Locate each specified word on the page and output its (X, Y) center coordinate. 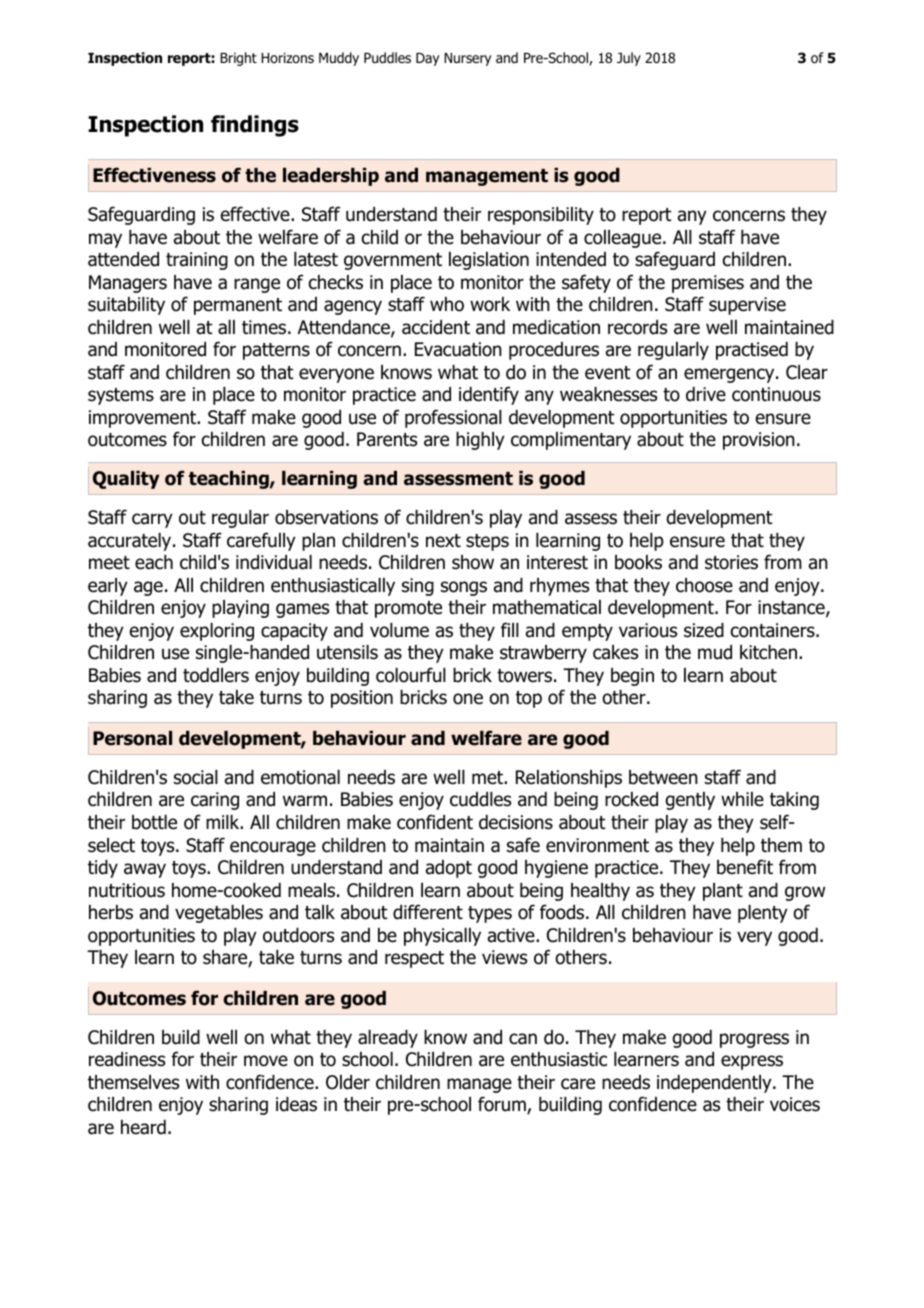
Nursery (467, 59)
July (629, 59)
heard (143, 1127)
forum (503, 1105)
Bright (238, 59)
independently (715, 1084)
